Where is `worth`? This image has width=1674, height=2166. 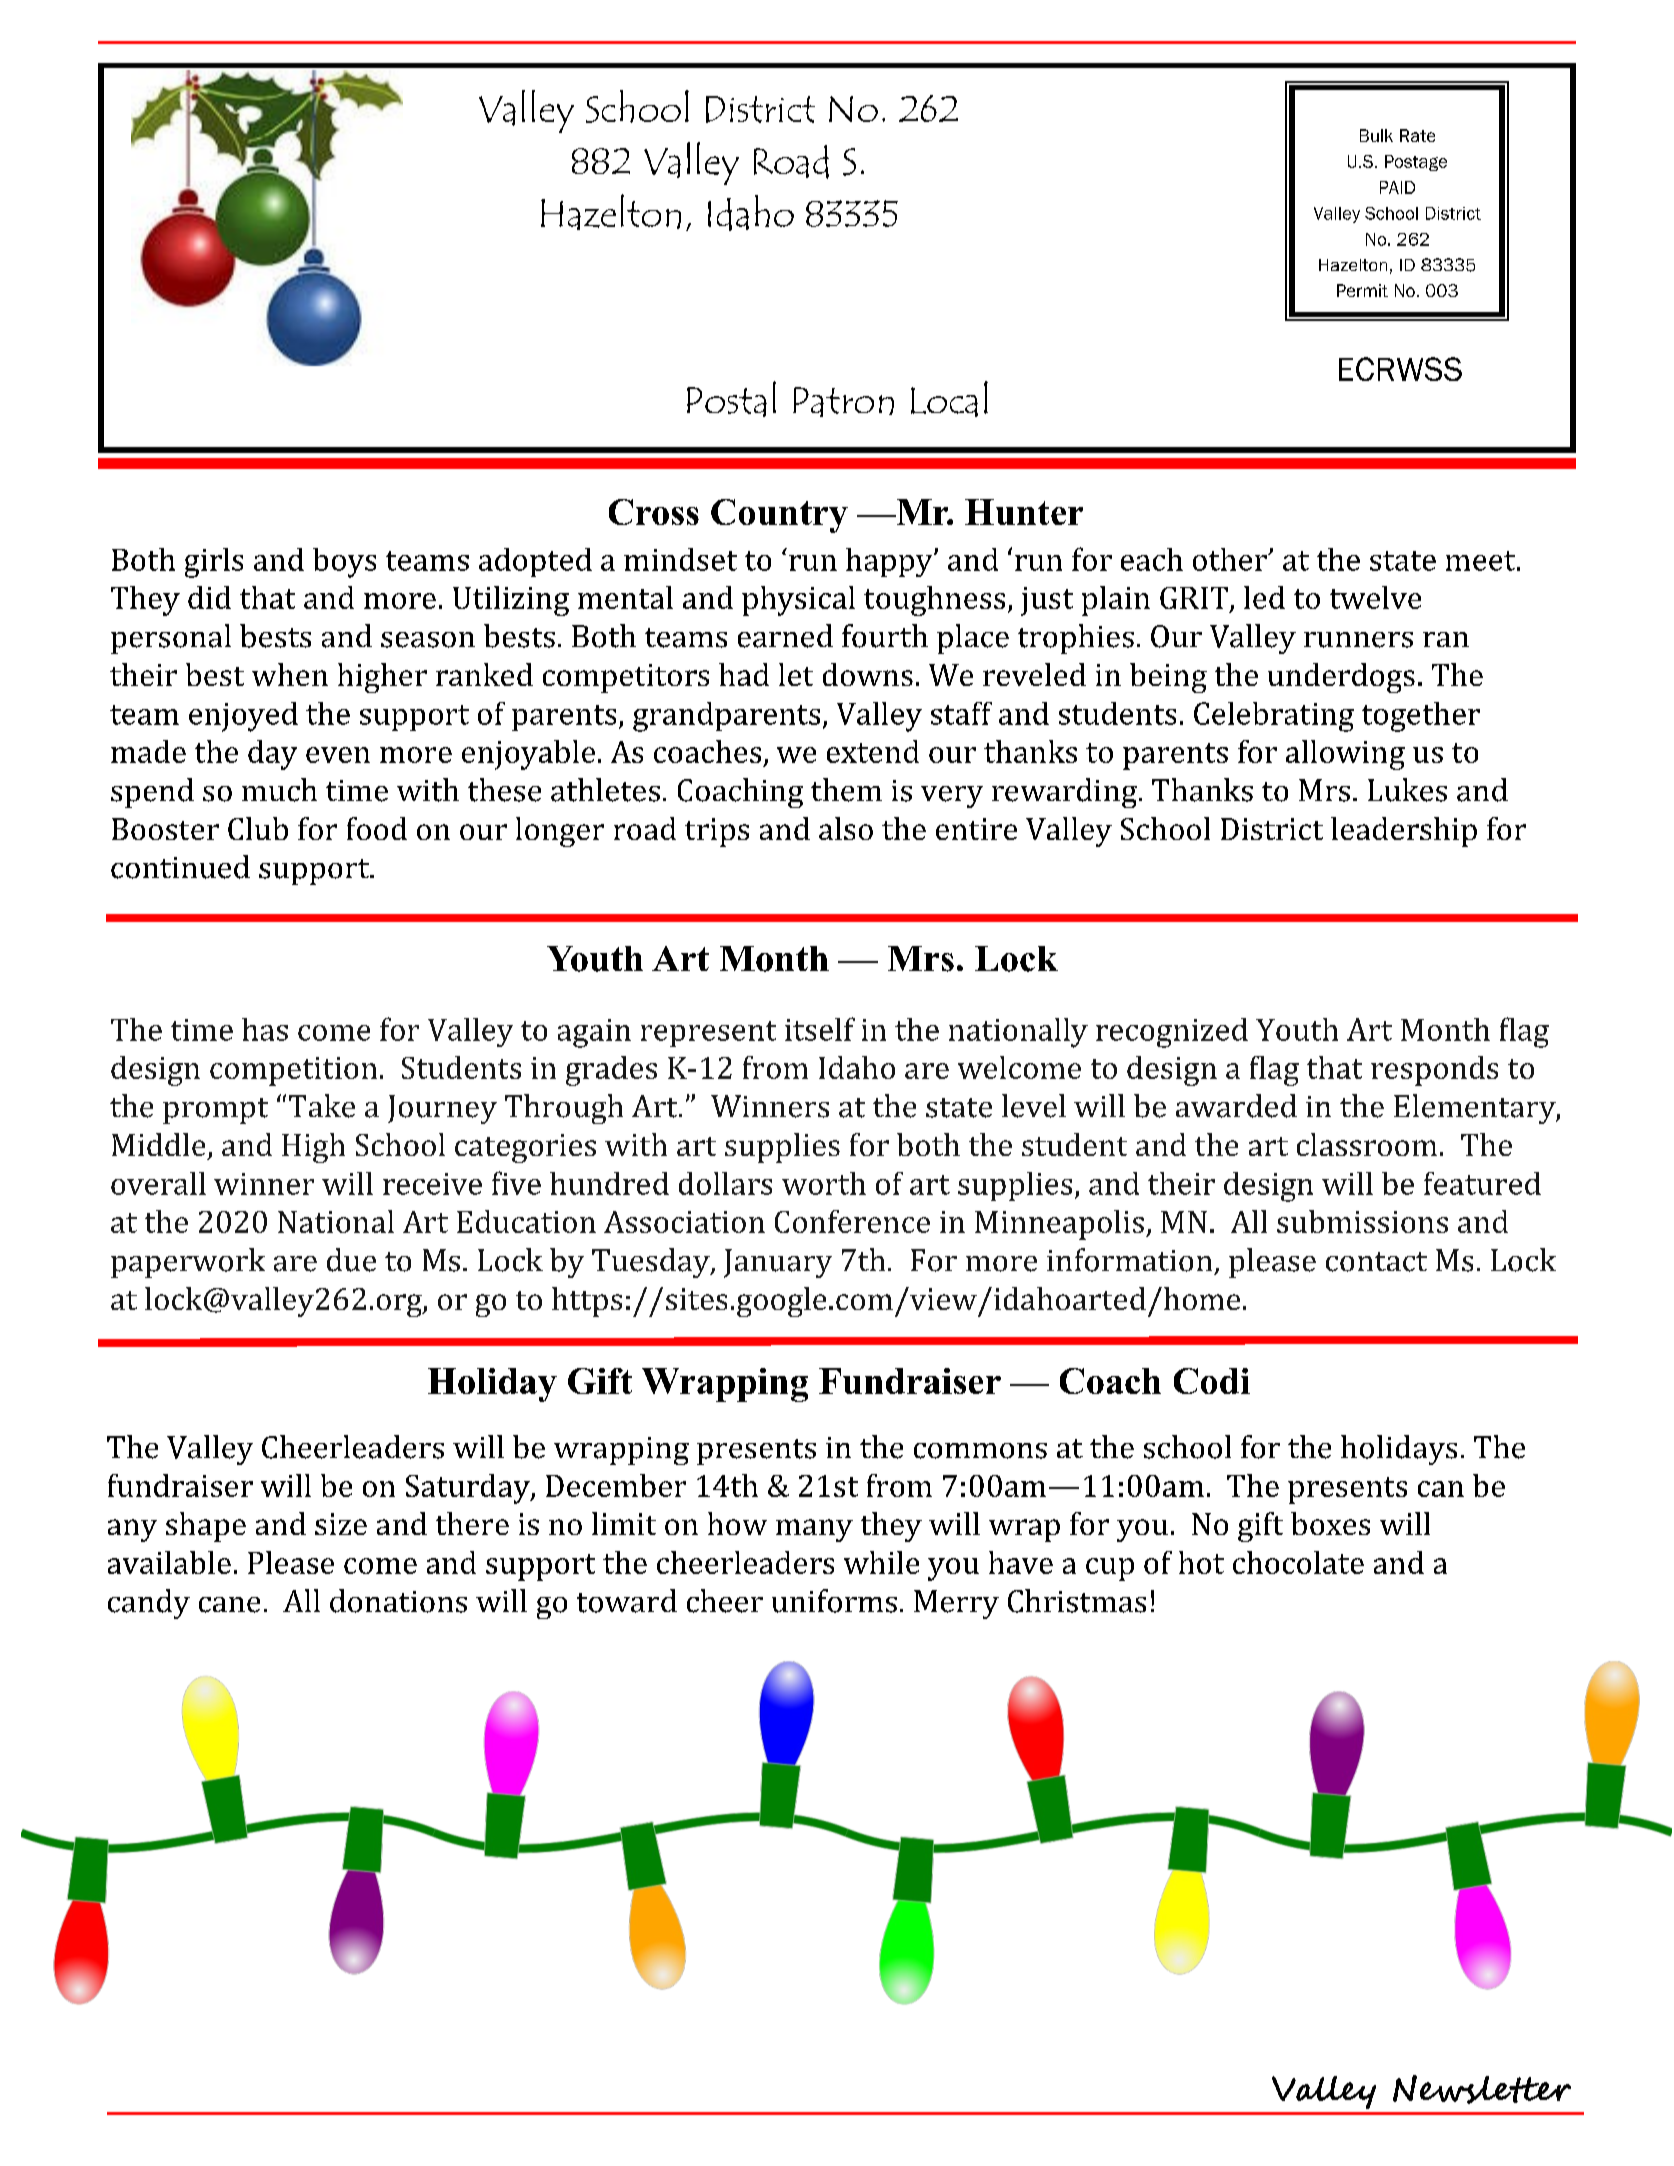
worth is located at coordinates (824, 1183).
